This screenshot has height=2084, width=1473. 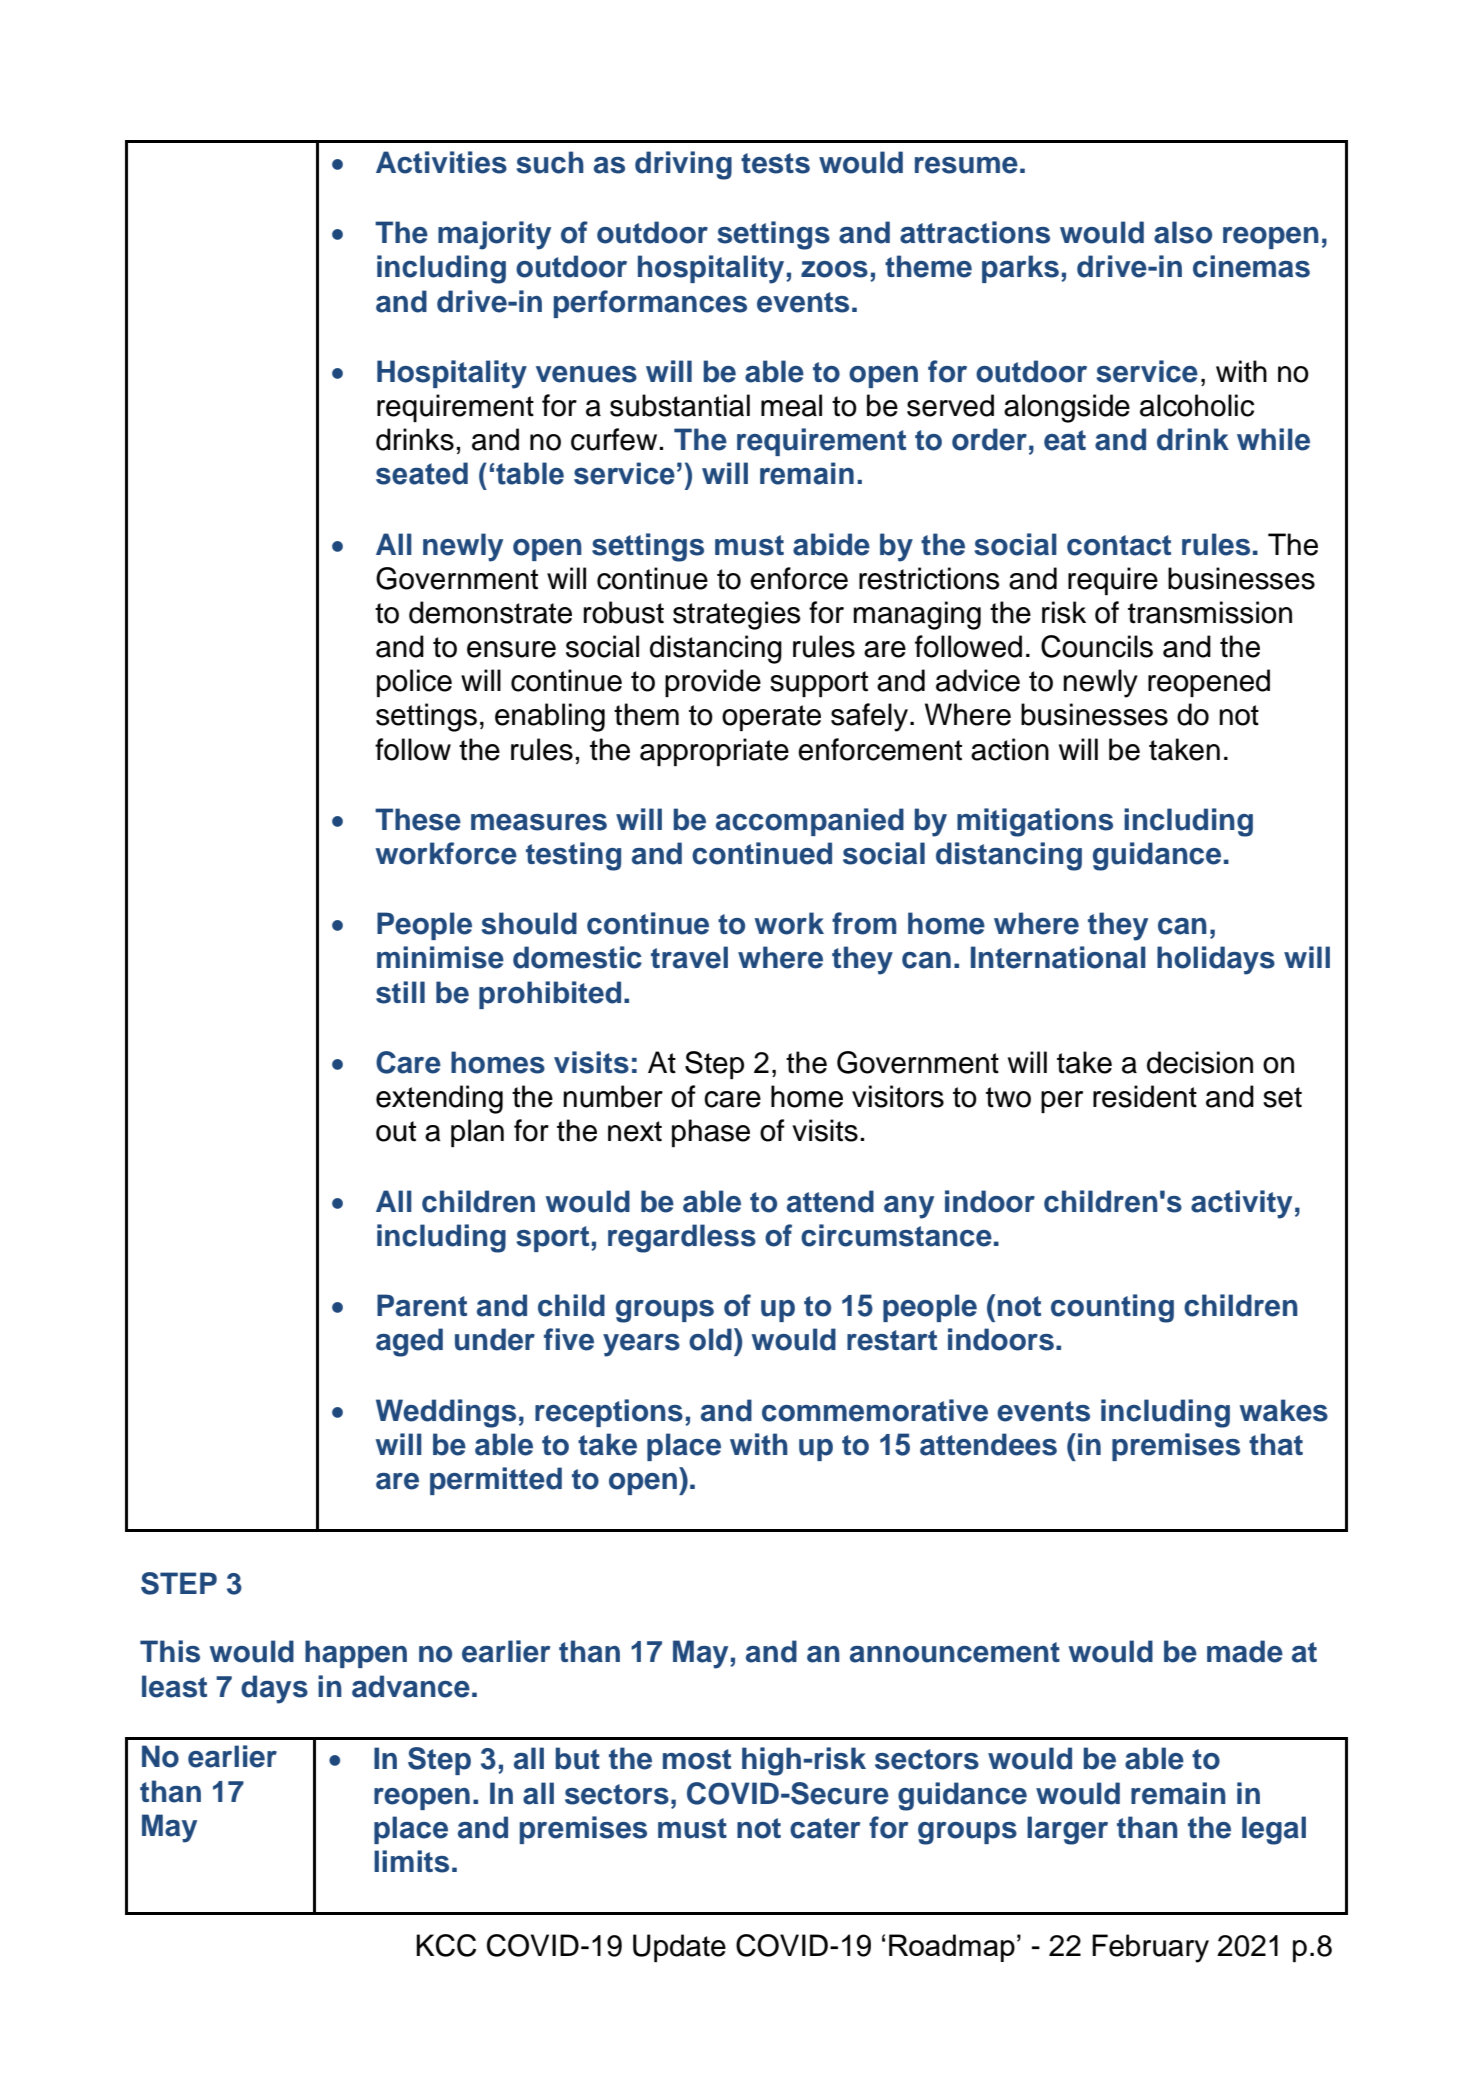 I want to click on decision, so click(x=1200, y=1062).
